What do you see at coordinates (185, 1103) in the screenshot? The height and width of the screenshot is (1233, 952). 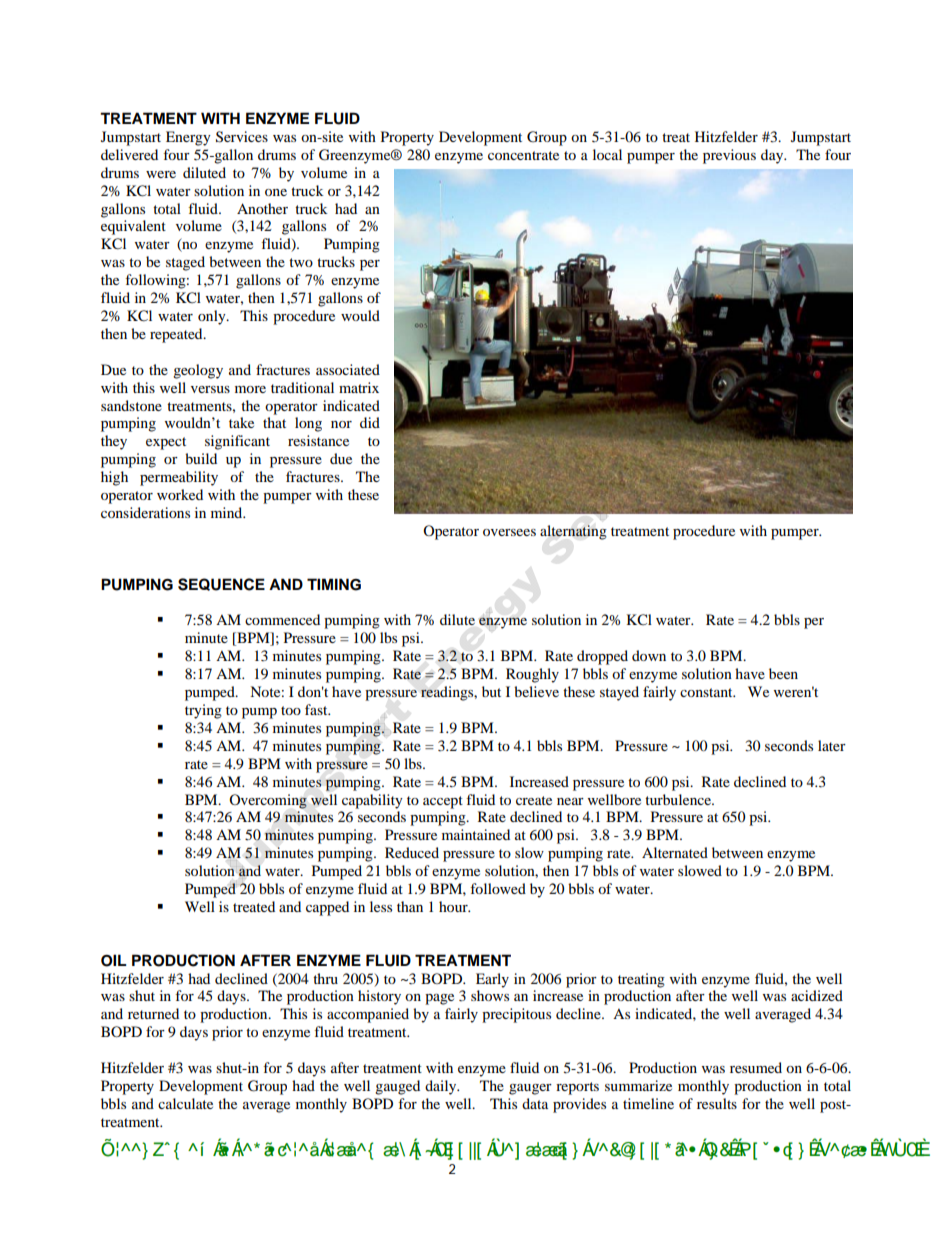 I see `calculate` at bounding box center [185, 1103].
